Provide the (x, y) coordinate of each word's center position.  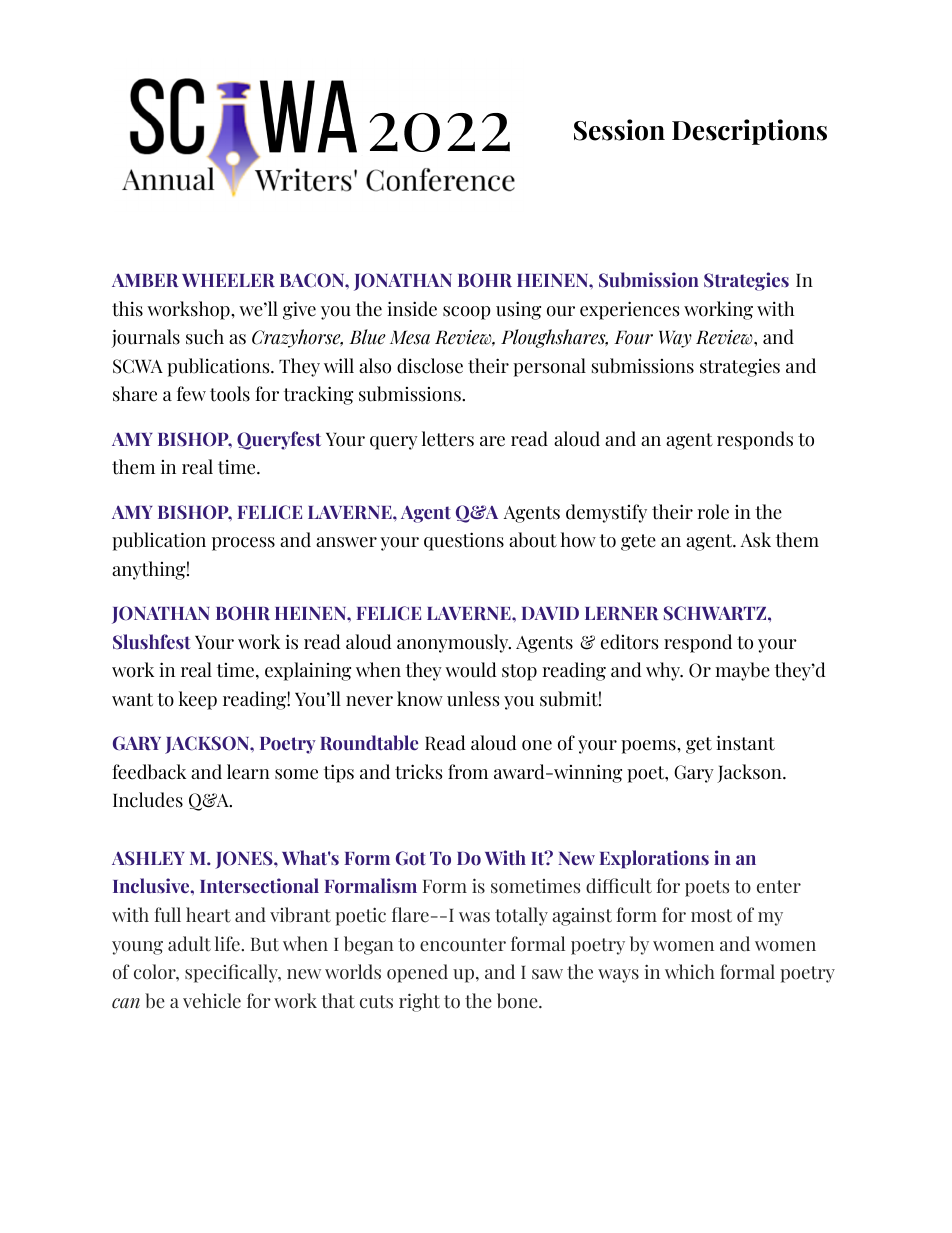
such (205, 337)
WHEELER (228, 280)
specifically (232, 973)
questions (464, 541)
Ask (756, 540)
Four (633, 337)
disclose (430, 366)
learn (248, 772)
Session (619, 130)
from (468, 772)
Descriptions (749, 132)
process (243, 544)
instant (745, 743)
